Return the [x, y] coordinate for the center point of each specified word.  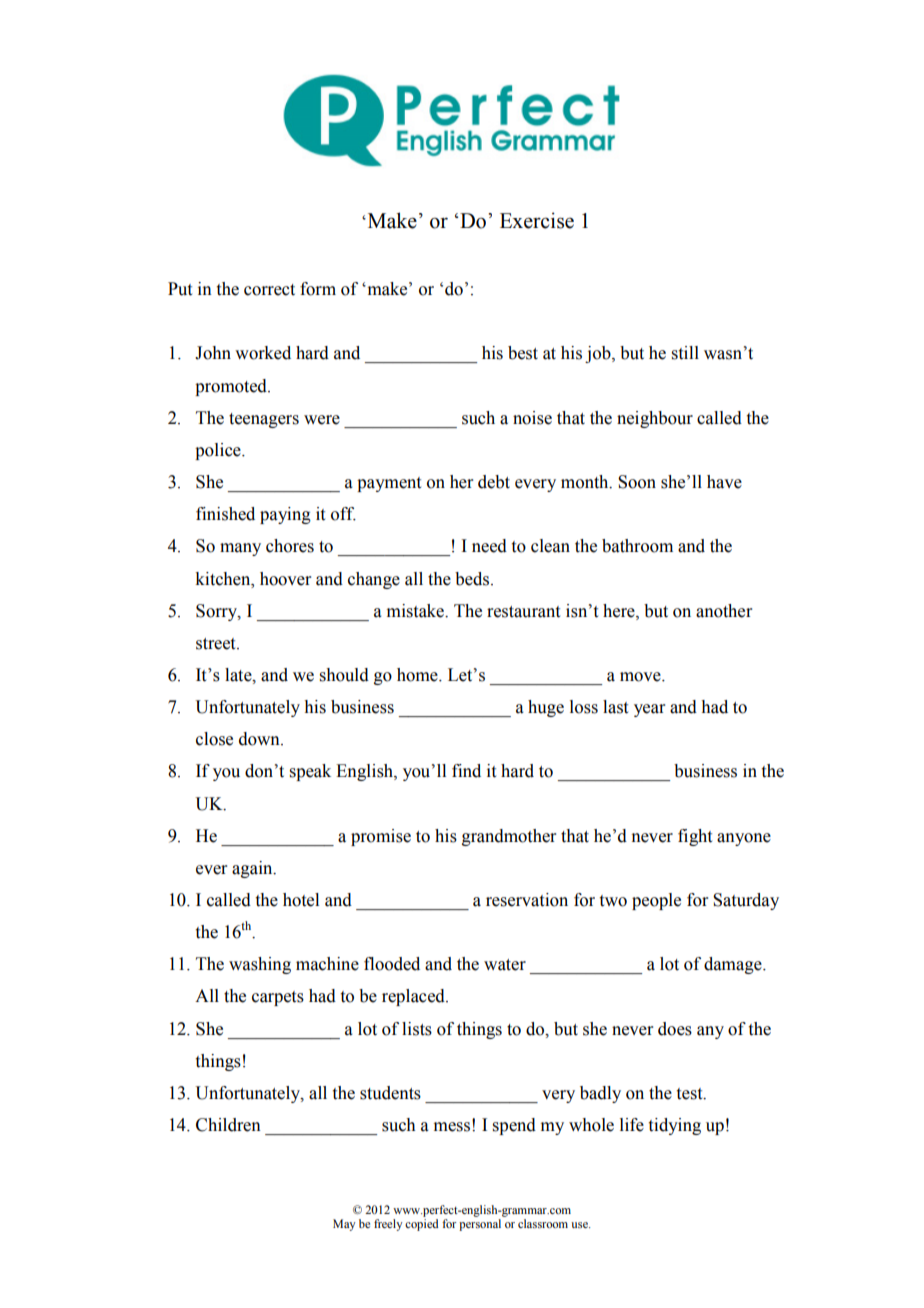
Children [228, 1125]
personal [480, 1225]
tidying [675, 1126]
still [685, 353]
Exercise [537, 220]
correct [269, 290]
